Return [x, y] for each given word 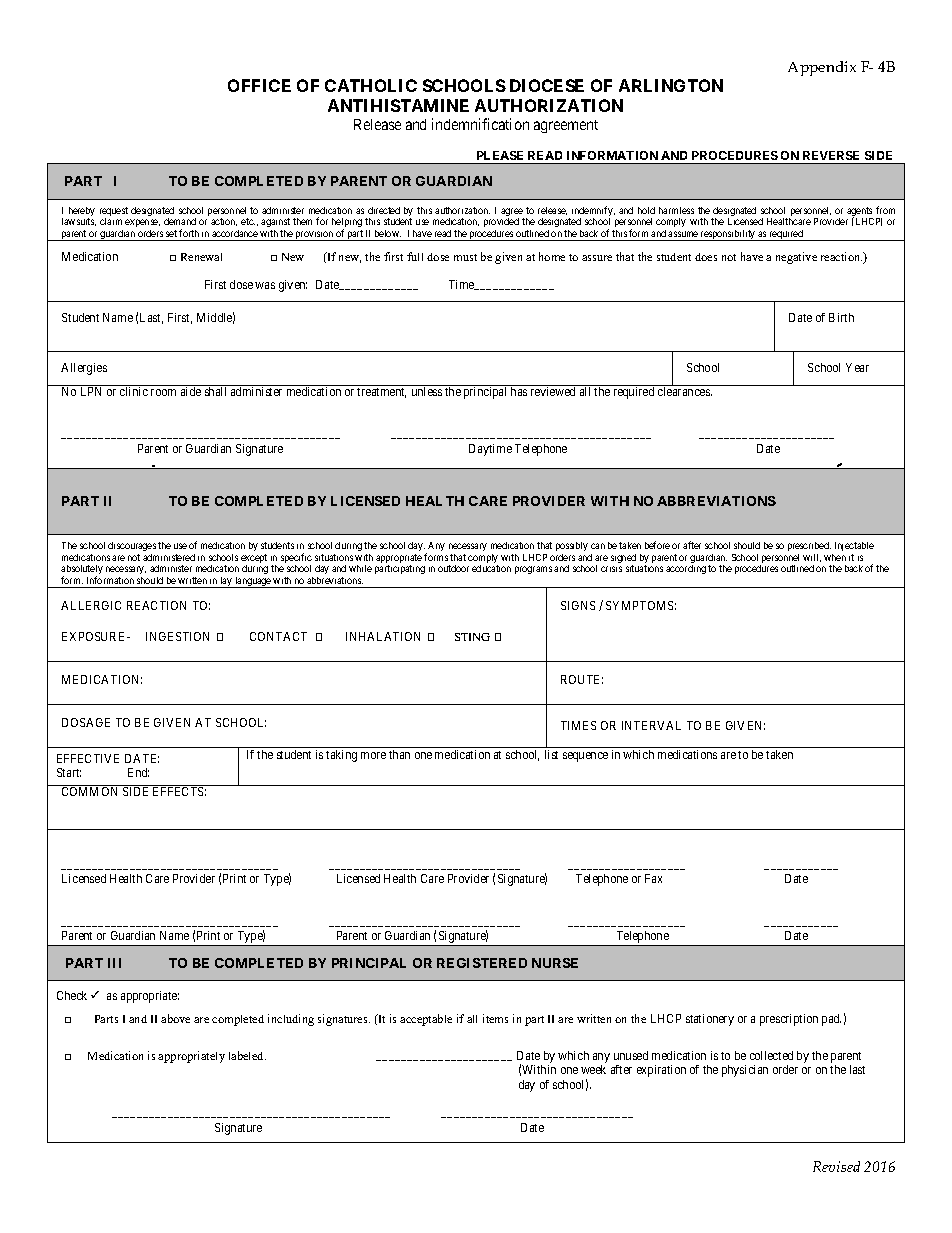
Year [857, 367]
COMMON [89, 791]
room [163, 392]
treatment [381, 393]
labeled [247, 1055]
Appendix [822, 68]
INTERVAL [651, 725]
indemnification [480, 124]
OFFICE [259, 85]
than [399, 754]
